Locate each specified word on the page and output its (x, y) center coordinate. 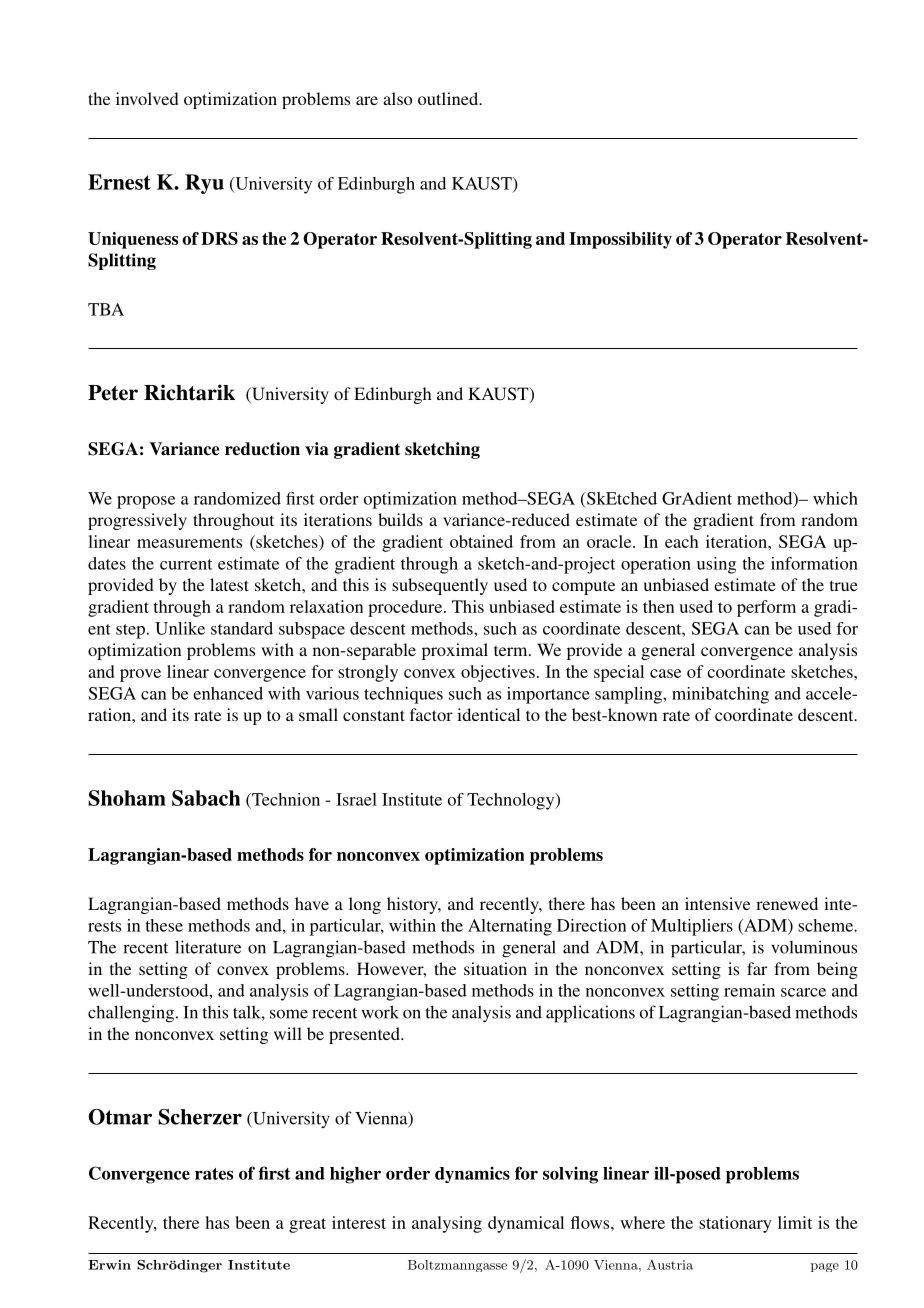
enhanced (228, 693)
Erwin (109, 1265)
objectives (498, 673)
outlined (449, 98)
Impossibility (620, 240)
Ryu (204, 184)
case (665, 673)
